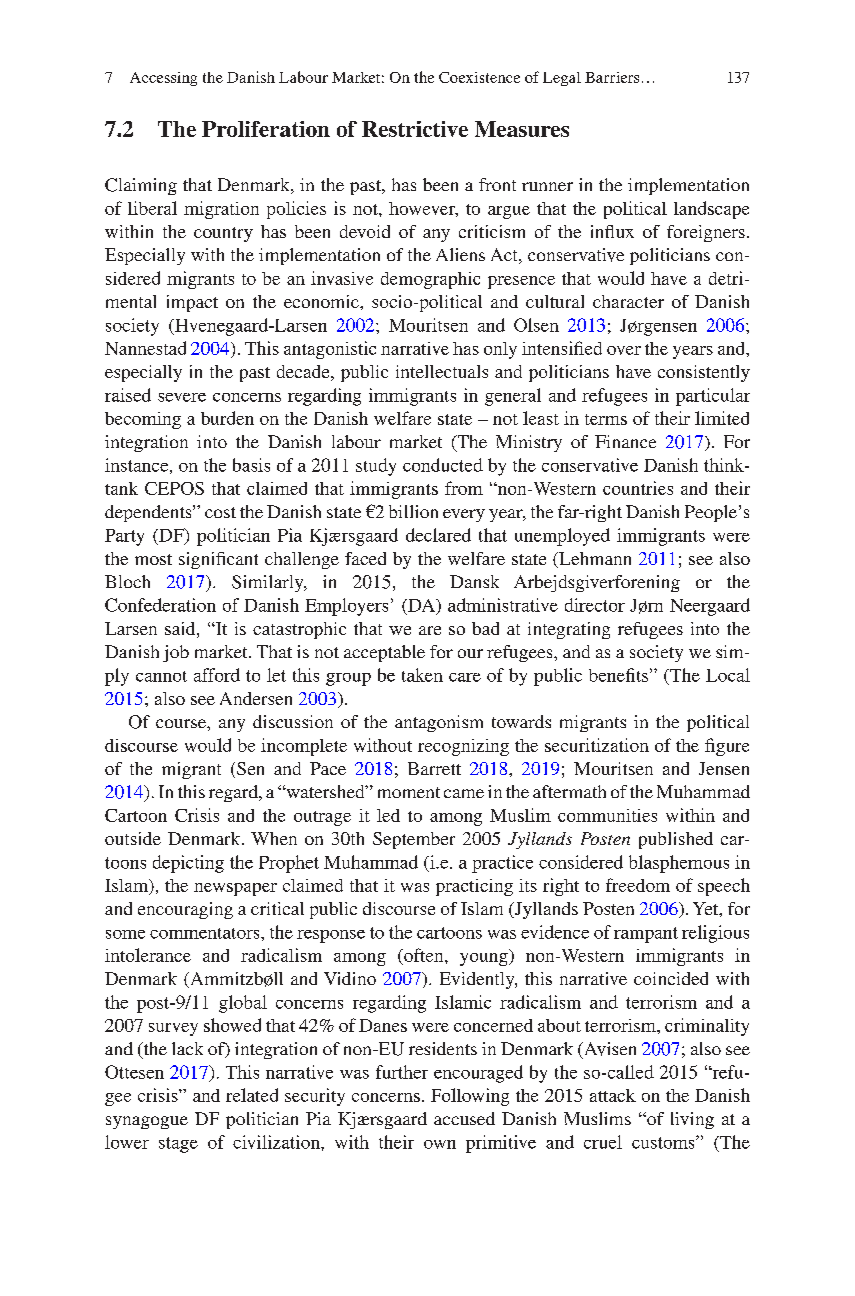  What do you see at coordinates (227, 418) in the page?
I see `burden` at bounding box center [227, 418].
